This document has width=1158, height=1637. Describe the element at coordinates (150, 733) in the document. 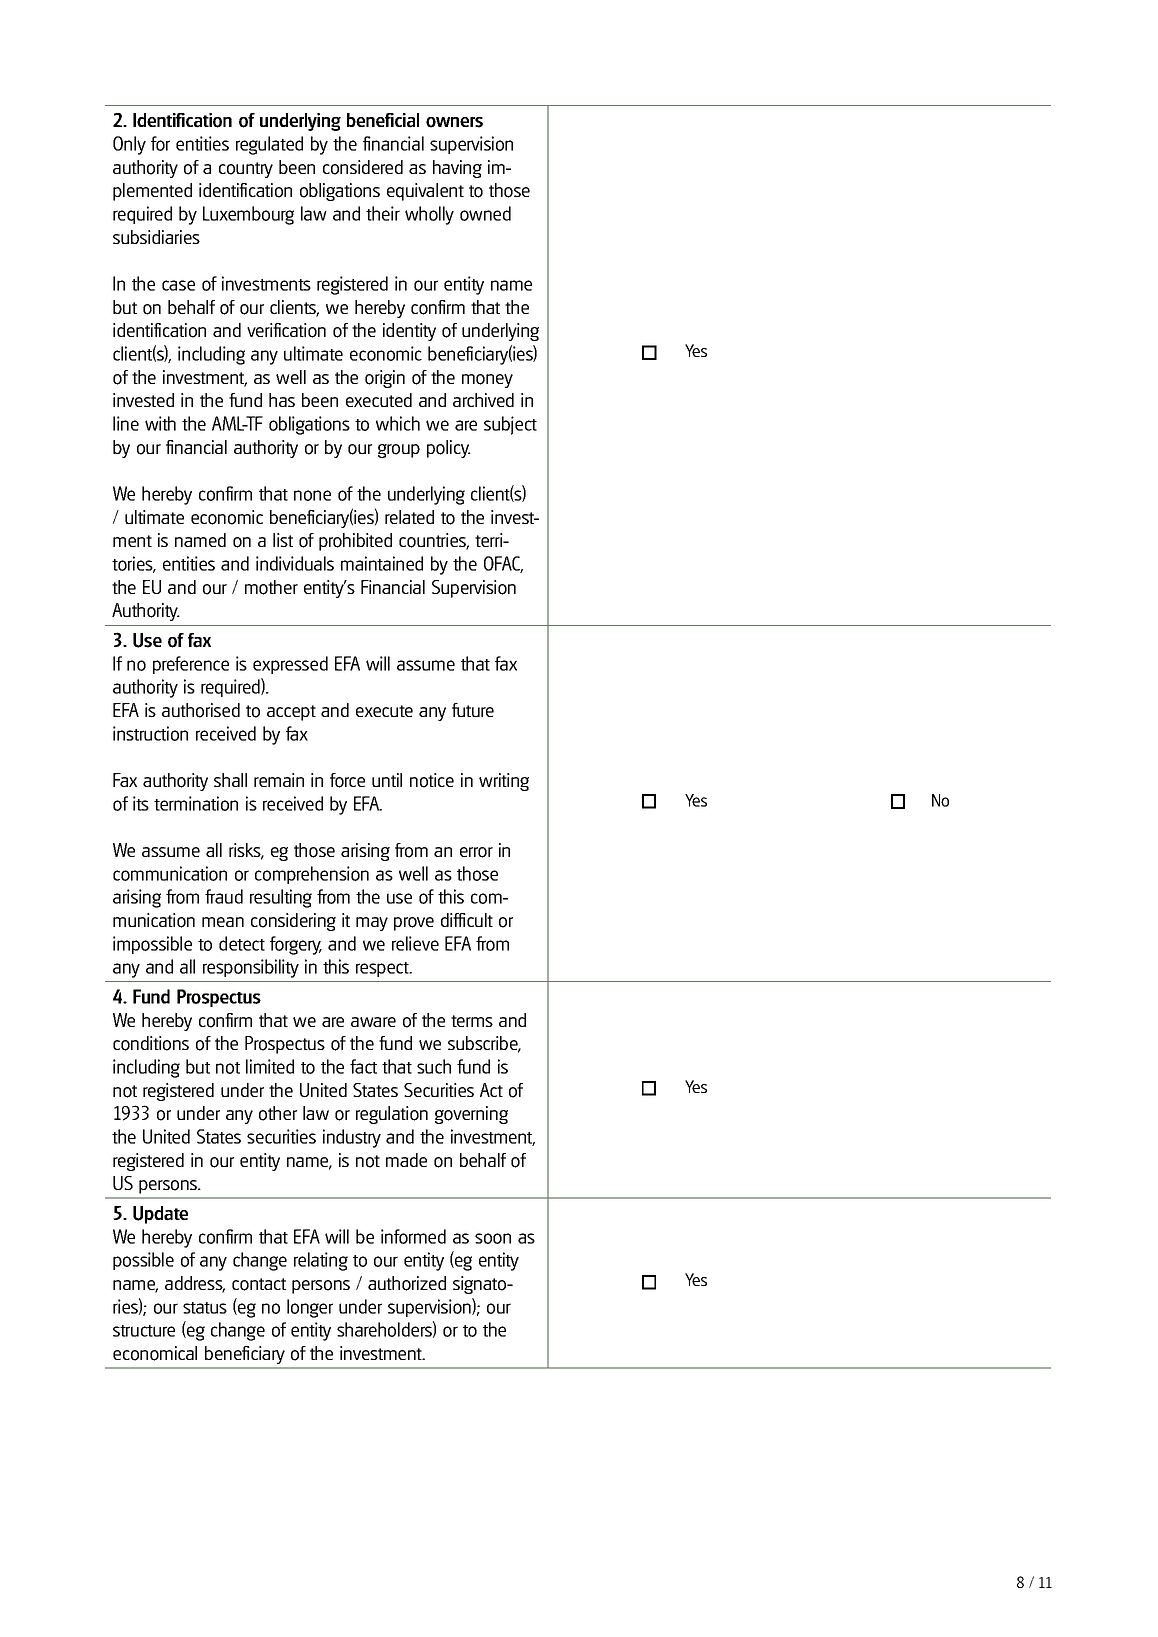

I see `instruction` at that location.
